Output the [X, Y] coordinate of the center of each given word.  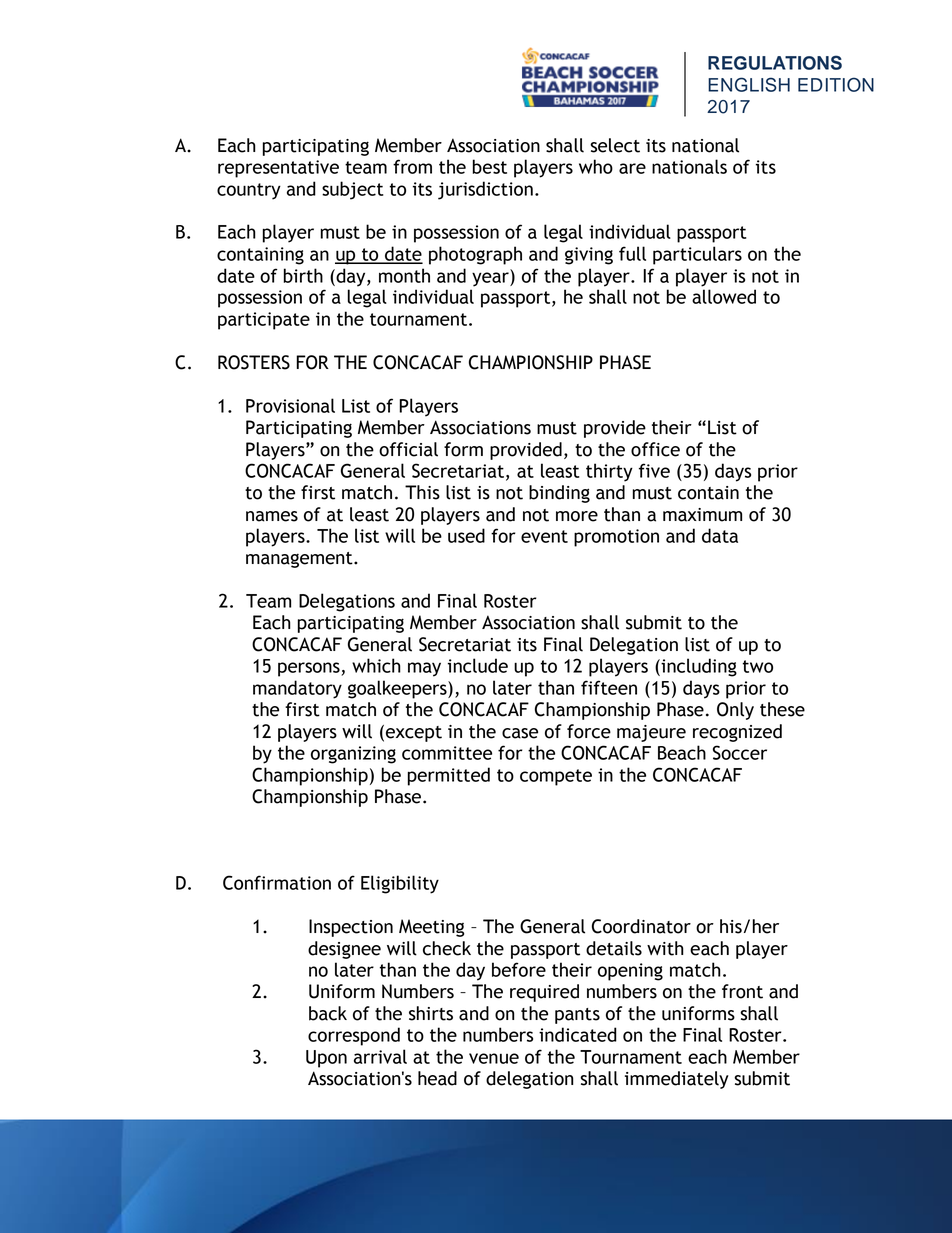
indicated [578, 1034]
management [300, 560]
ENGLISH [749, 84]
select [615, 145]
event [544, 536]
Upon [326, 1059]
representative [278, 169]
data [720, 535]
